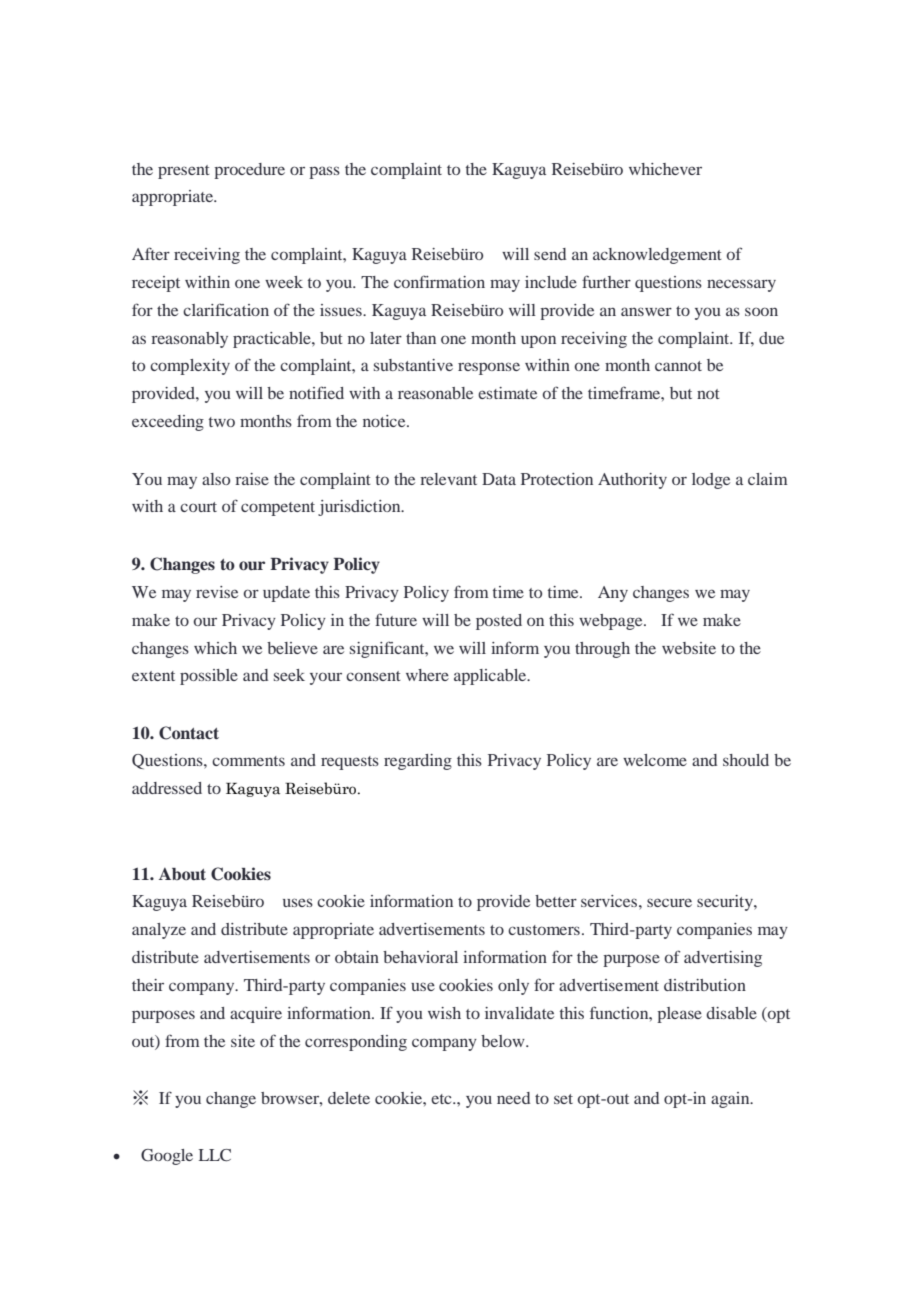  I want to click on two, so click(222, 422).
